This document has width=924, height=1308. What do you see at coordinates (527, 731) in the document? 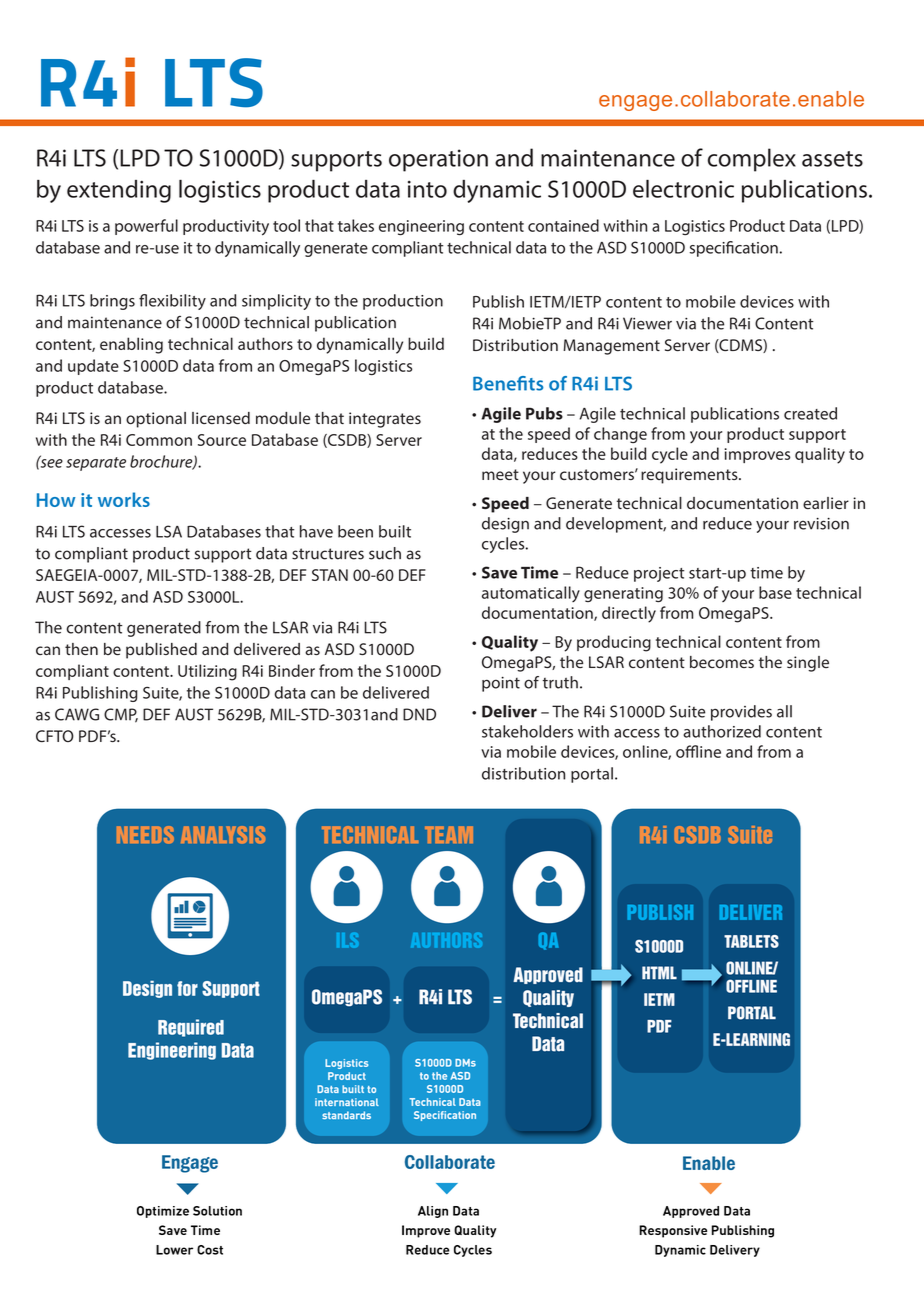
I see `stakeholders` at bounding box center [527, 731].
